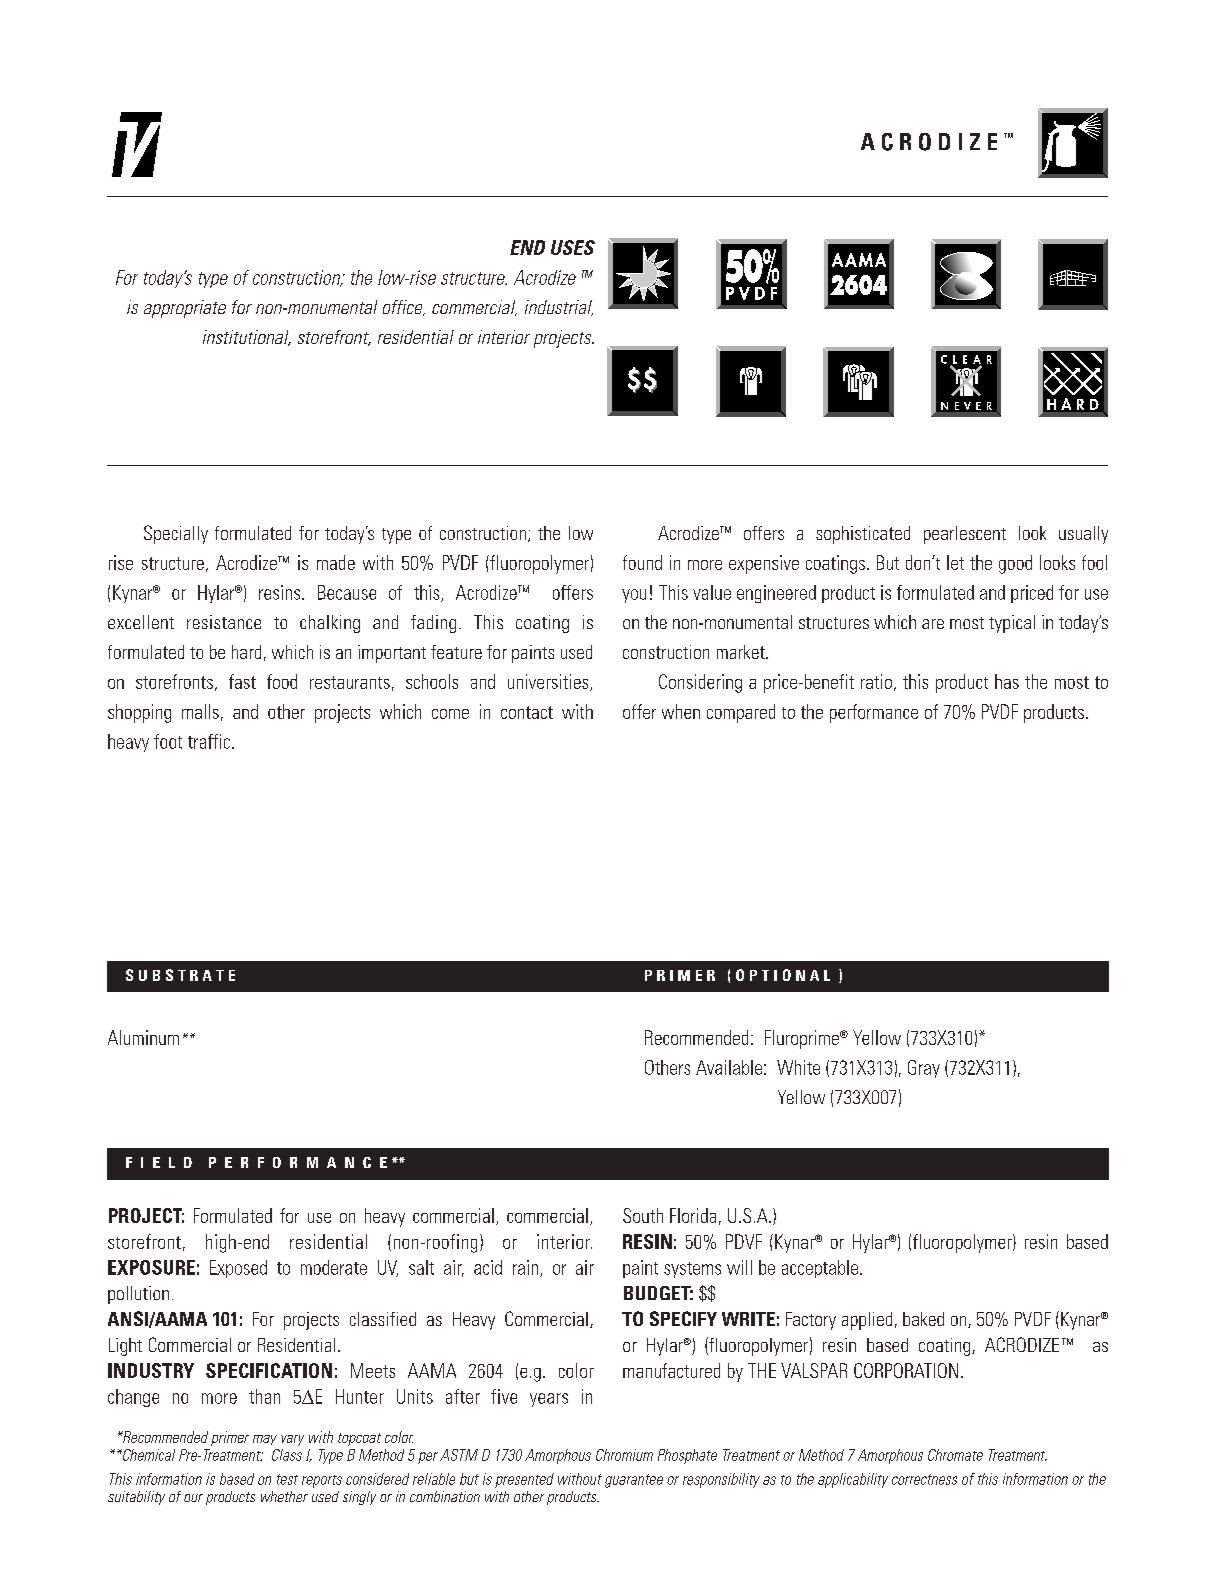 Image resolution: width=1216 pixels, height=1573 pixels. Describe the element at coordinates (549, 682) in the screenshot. I see `universities` at that location.
